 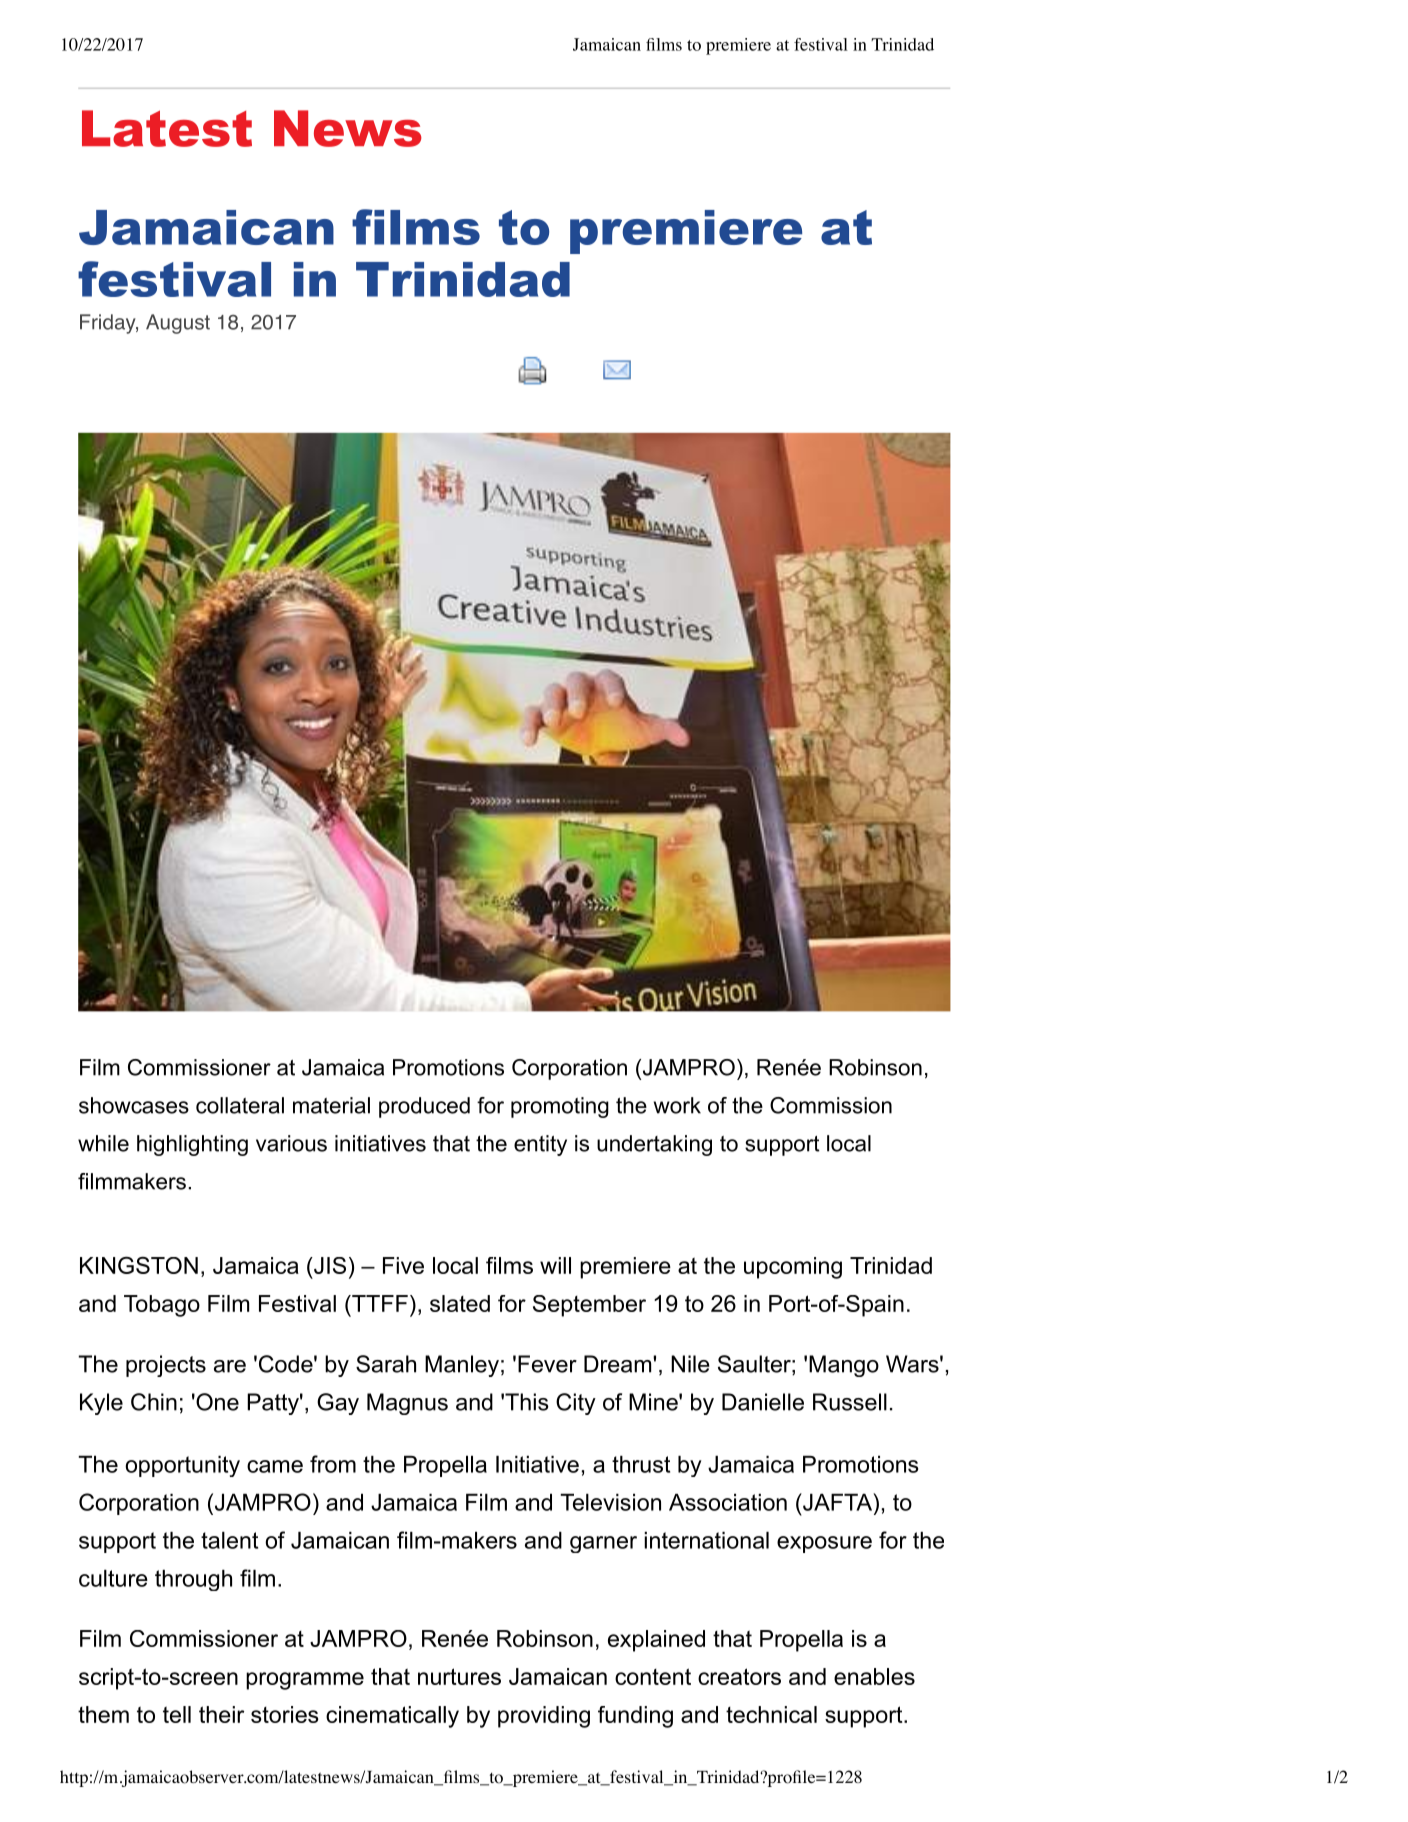 I want to click on Chin, so click(x=154, y=1402).
